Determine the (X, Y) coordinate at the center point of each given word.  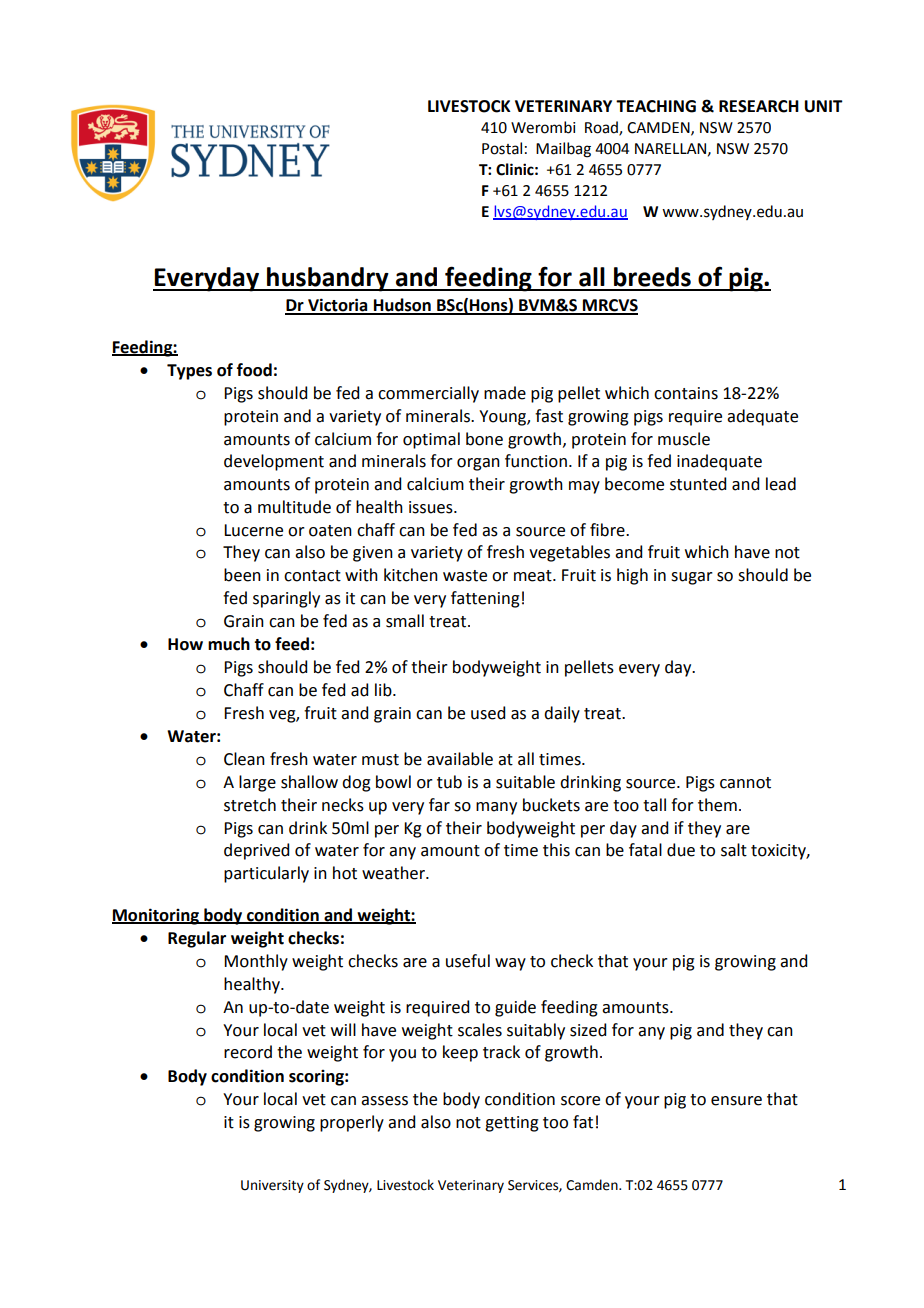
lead (781, 484)
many (496, 808)
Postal (502, 148)
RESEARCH (759, 106)
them (717, 805)
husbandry (328, 279)
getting (512, 1124)
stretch (250, 805)
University (272, 1186)
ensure (736, 1101)
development (274, 462)
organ (478, 464)
